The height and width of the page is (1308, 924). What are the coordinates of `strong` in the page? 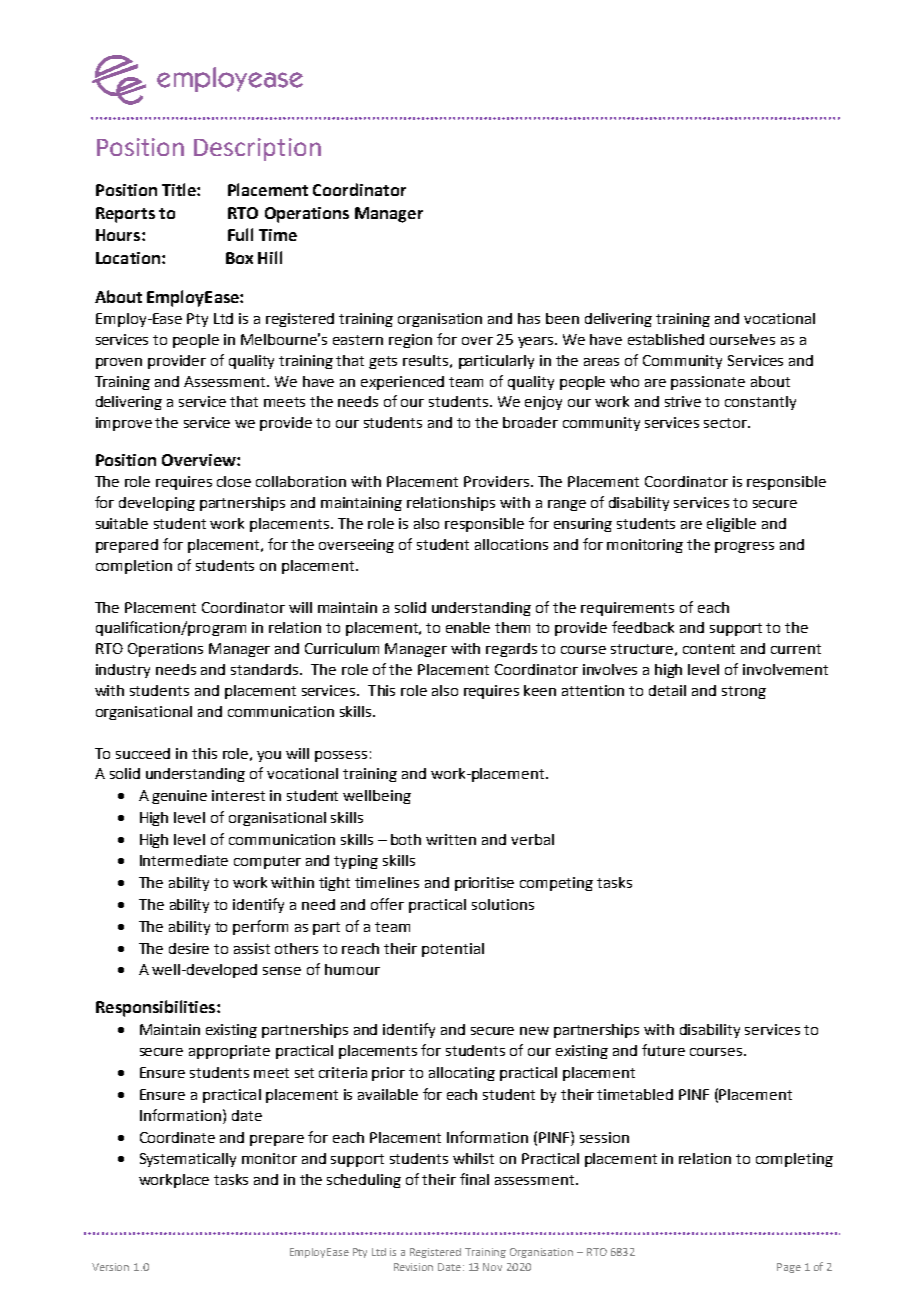 It's located at (744, 692).
